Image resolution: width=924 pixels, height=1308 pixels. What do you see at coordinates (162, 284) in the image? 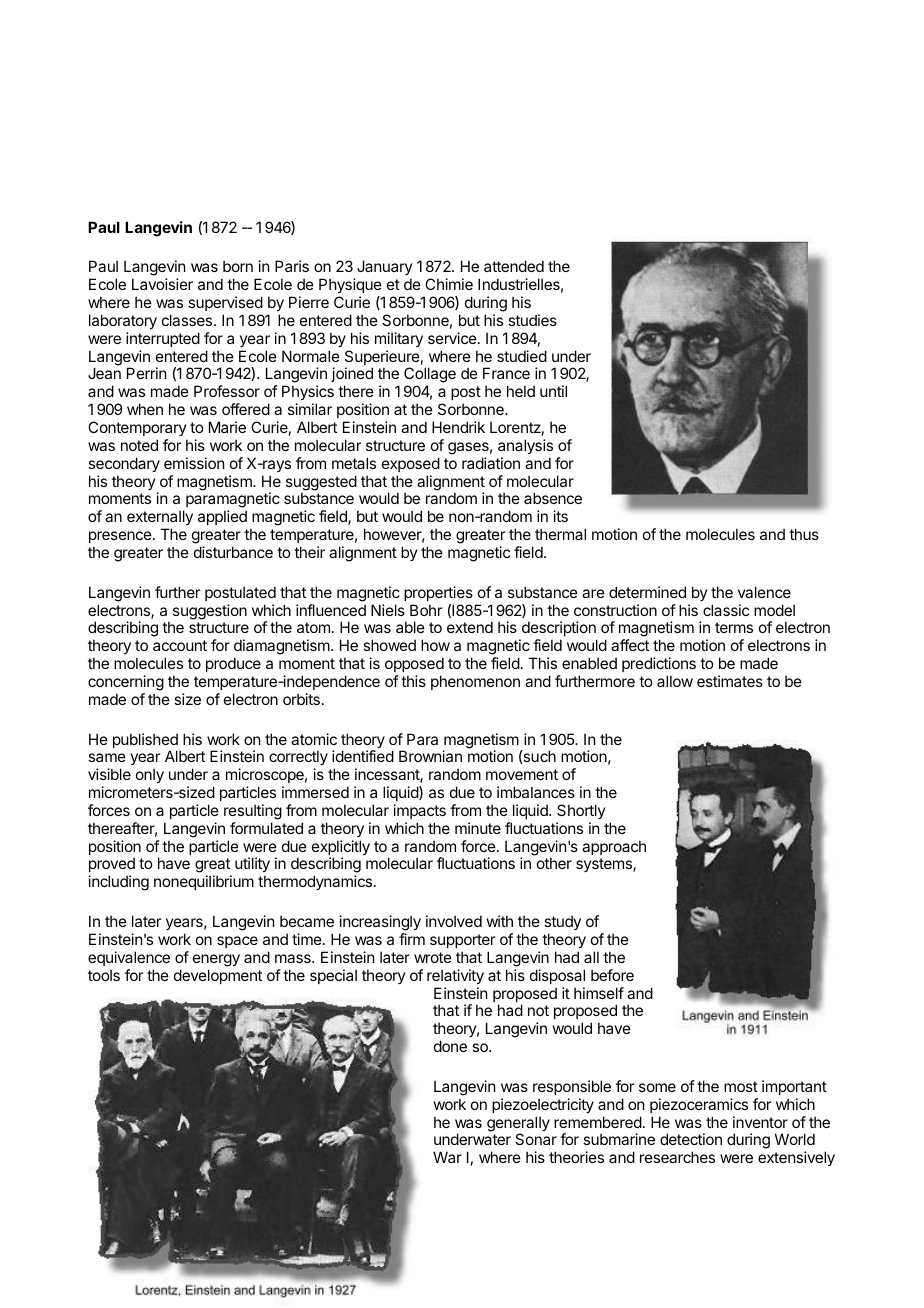
I see `Lavoisier` at bounding box center [162, 284].
